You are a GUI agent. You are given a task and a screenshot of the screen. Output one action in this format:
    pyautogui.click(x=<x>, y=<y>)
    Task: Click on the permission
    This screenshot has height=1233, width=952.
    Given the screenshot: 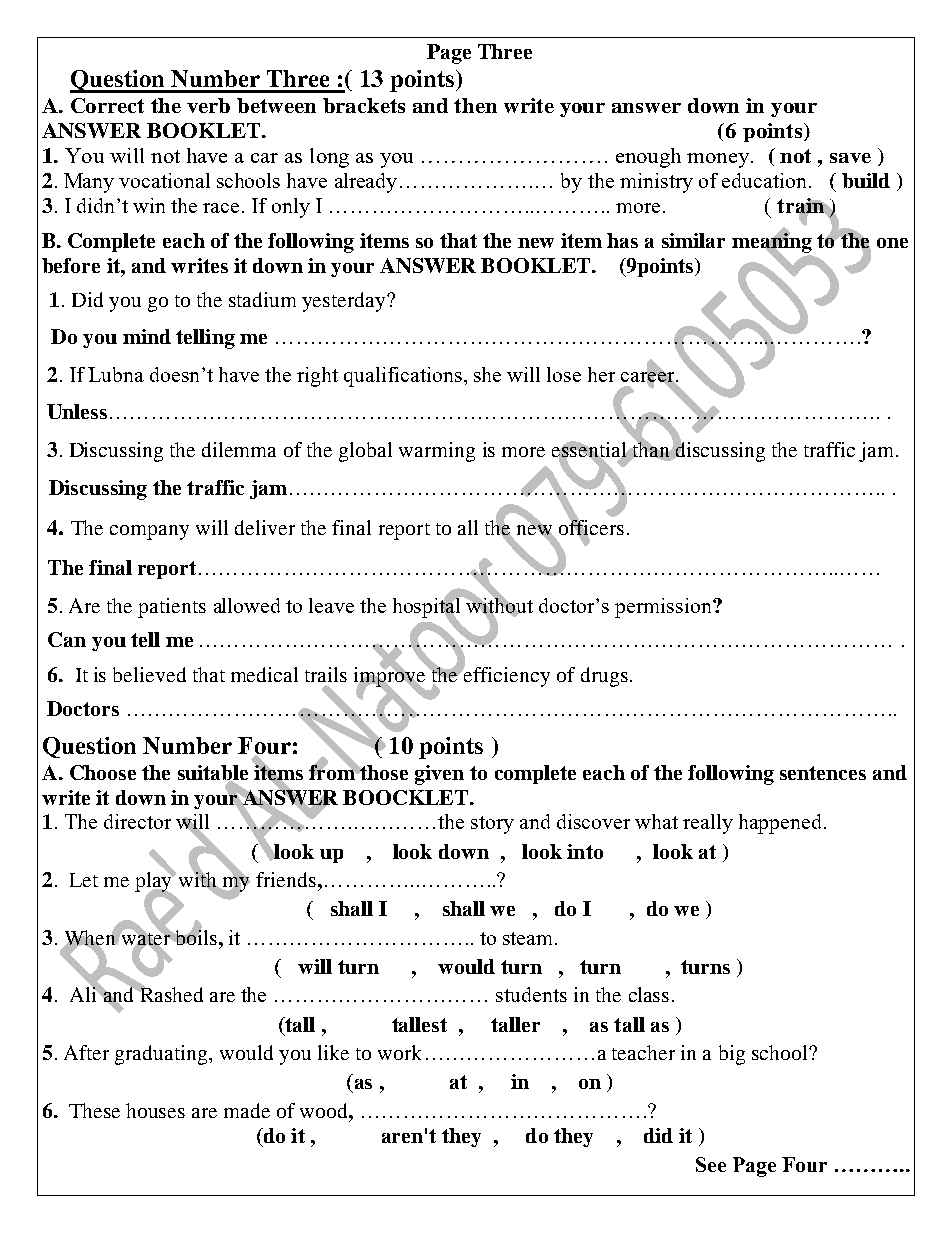 What is the action you would take?
    pyautogui.click(x=664, y=608)
